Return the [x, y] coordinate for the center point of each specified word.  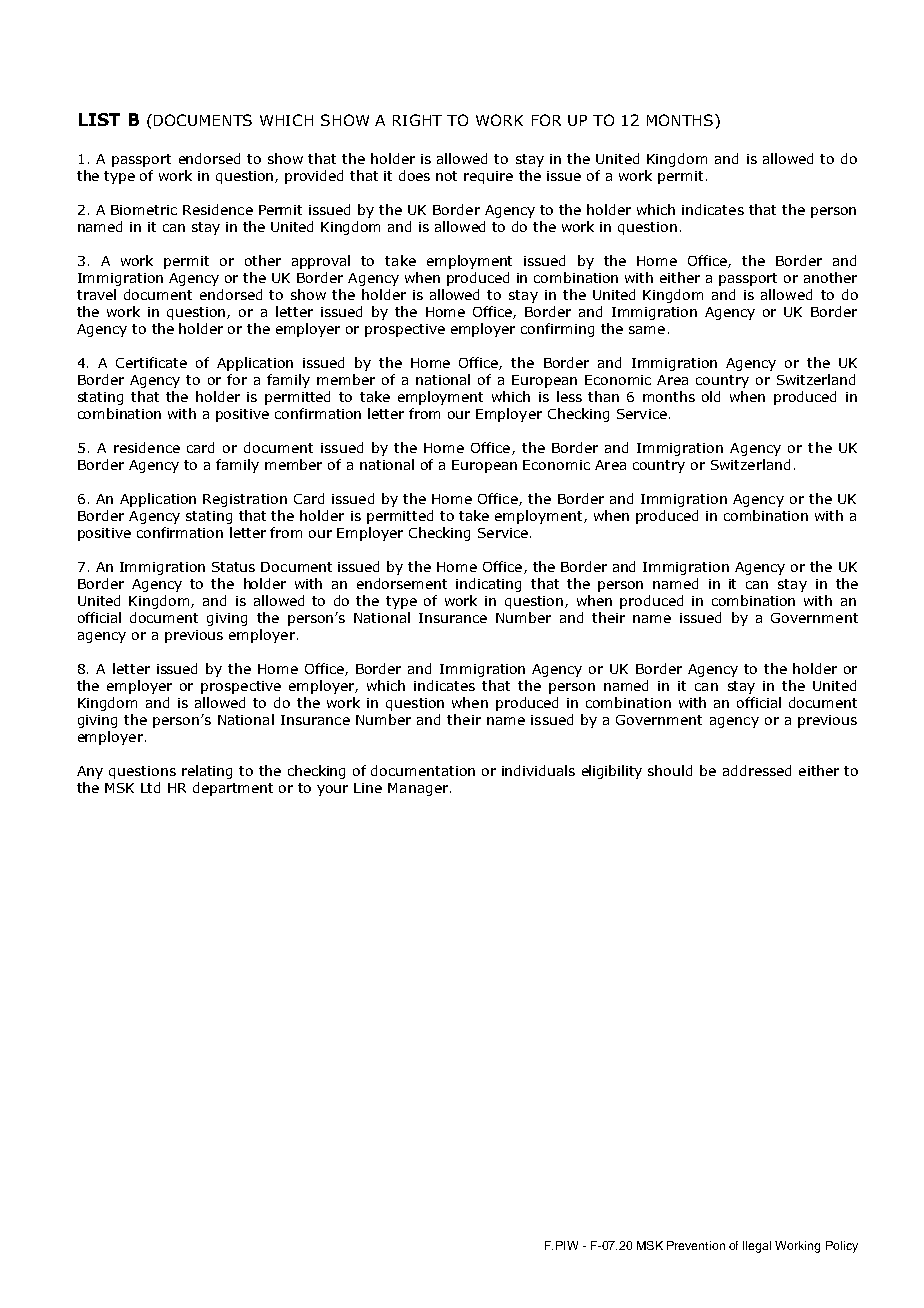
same [647, 330]
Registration [245, 500]
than [603, 396]
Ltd [150, 787]
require [488, 177]
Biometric [144, 210]
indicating [488, 585]
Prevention [696, 1245]
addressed [757, 770]
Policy [842, 1247]
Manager [419, 789]
